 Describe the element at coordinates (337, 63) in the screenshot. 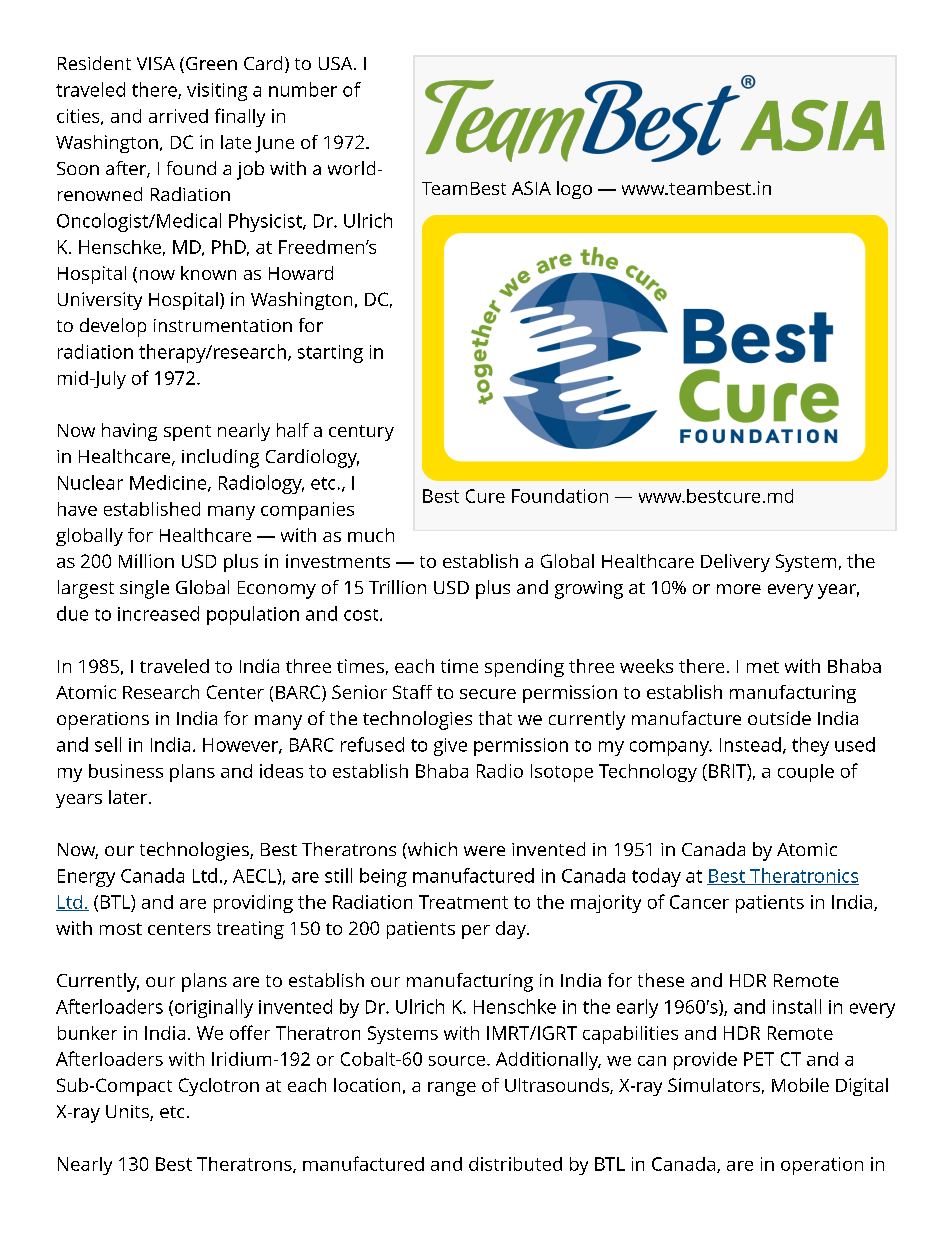

I see `USA` at that location.
